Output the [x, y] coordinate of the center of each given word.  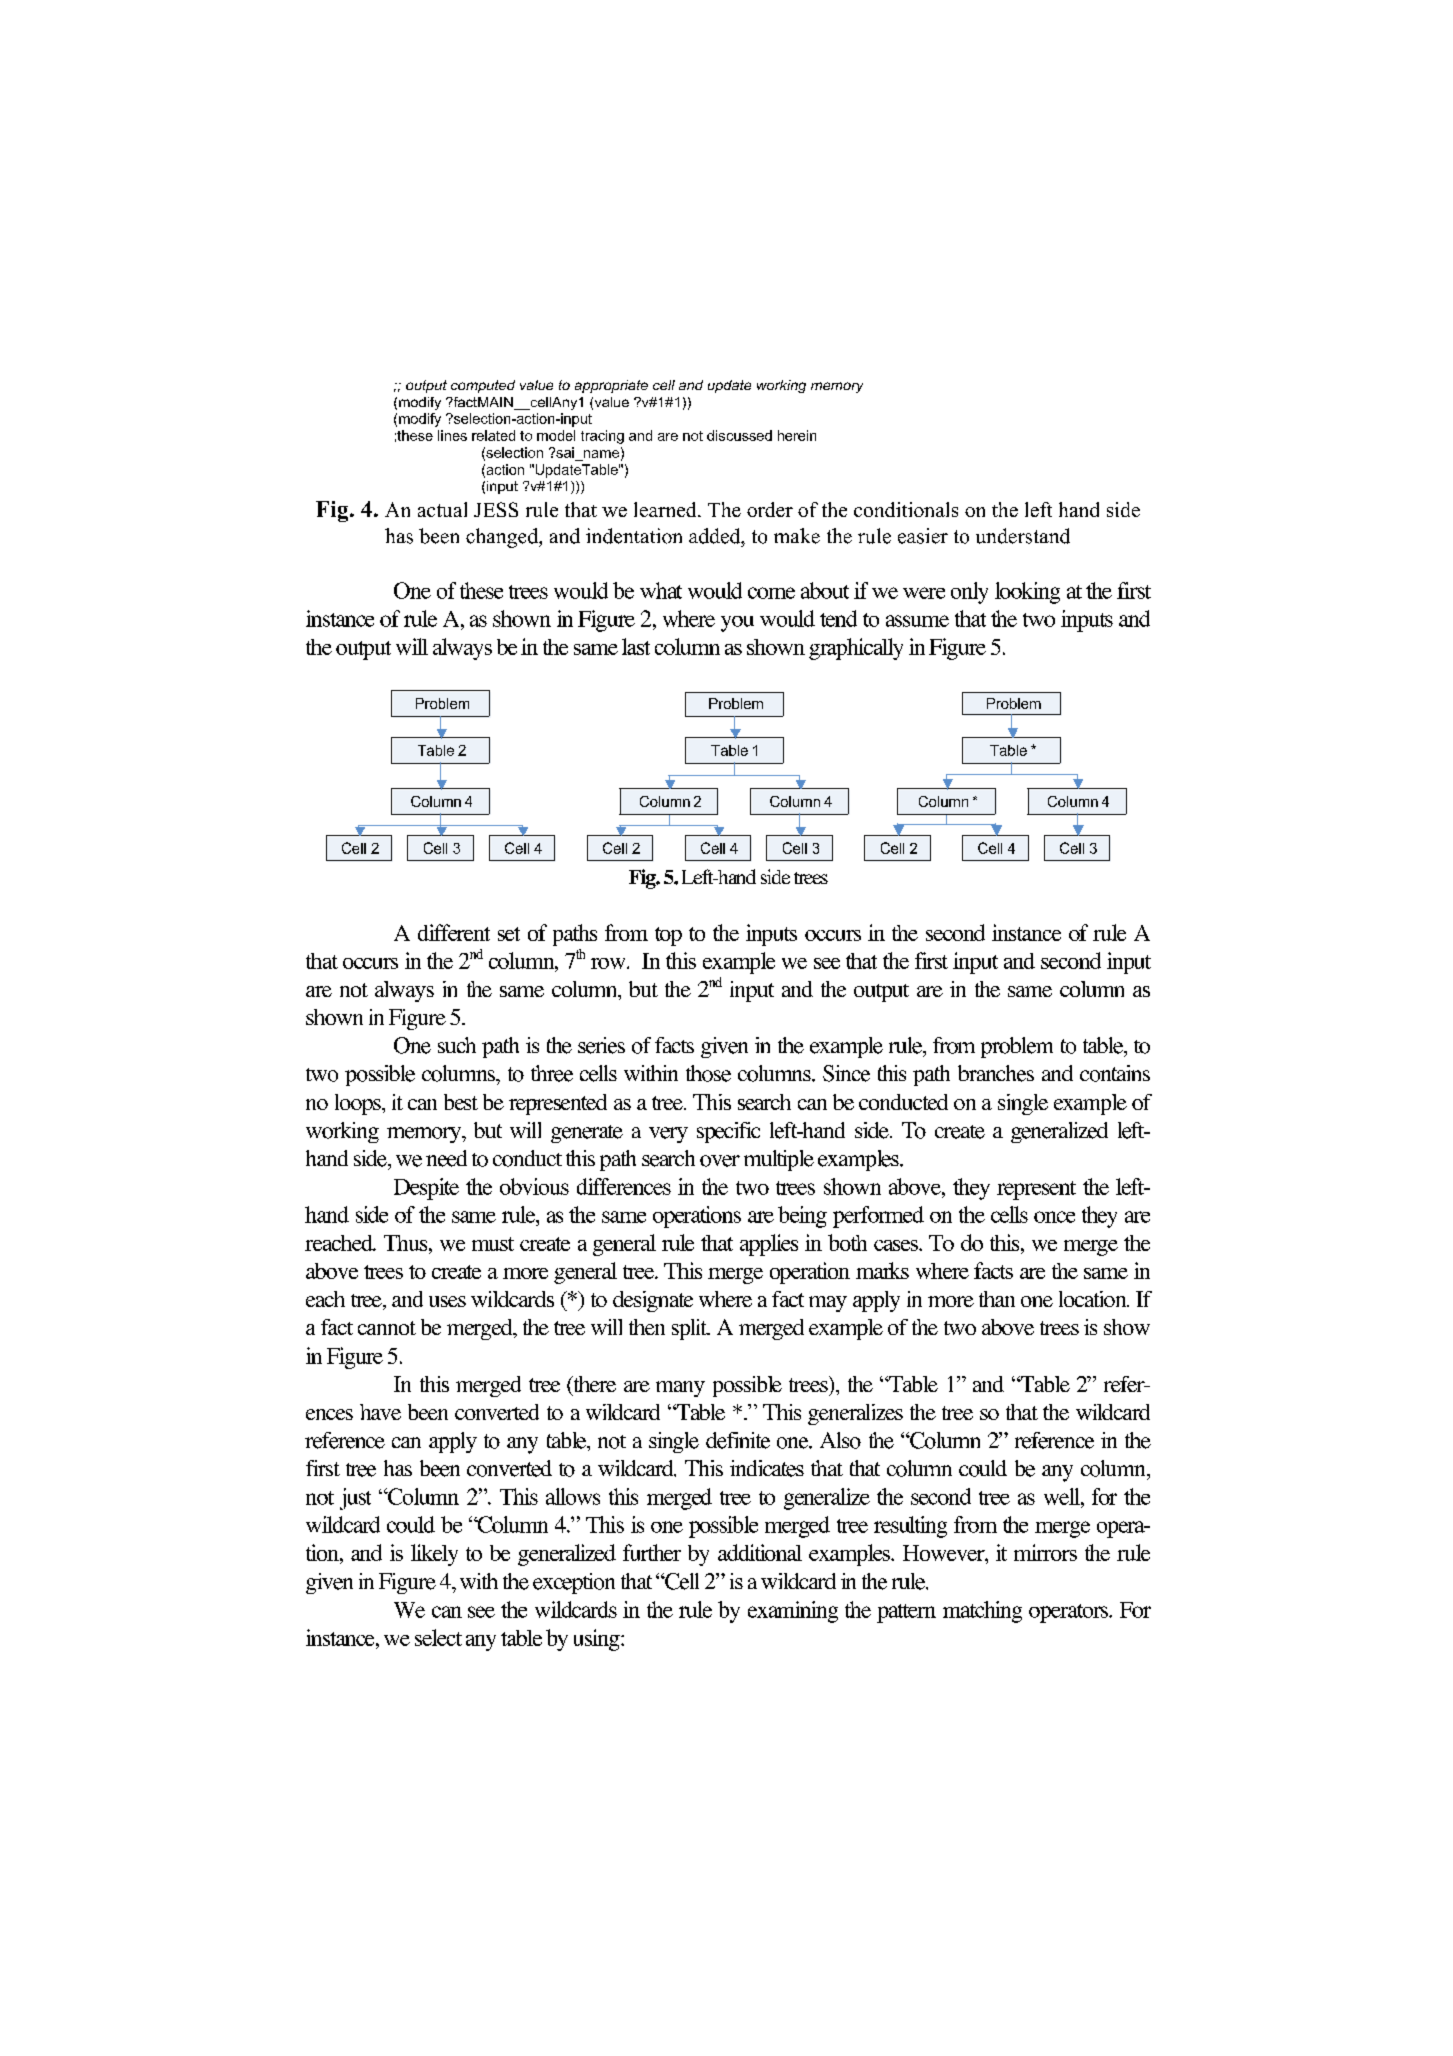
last [636, 646]
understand [1023, 536]
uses [447, 1301]
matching [982, 1612]
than [997, 1299]
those [708, 1073]
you [737, 624]
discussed [739, 435]
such [457, 1045]
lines [452, 435]
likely [434, 1555]
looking [1027, 593]
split [691, 1329]
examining [793, 1612]
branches [996, 1073]
